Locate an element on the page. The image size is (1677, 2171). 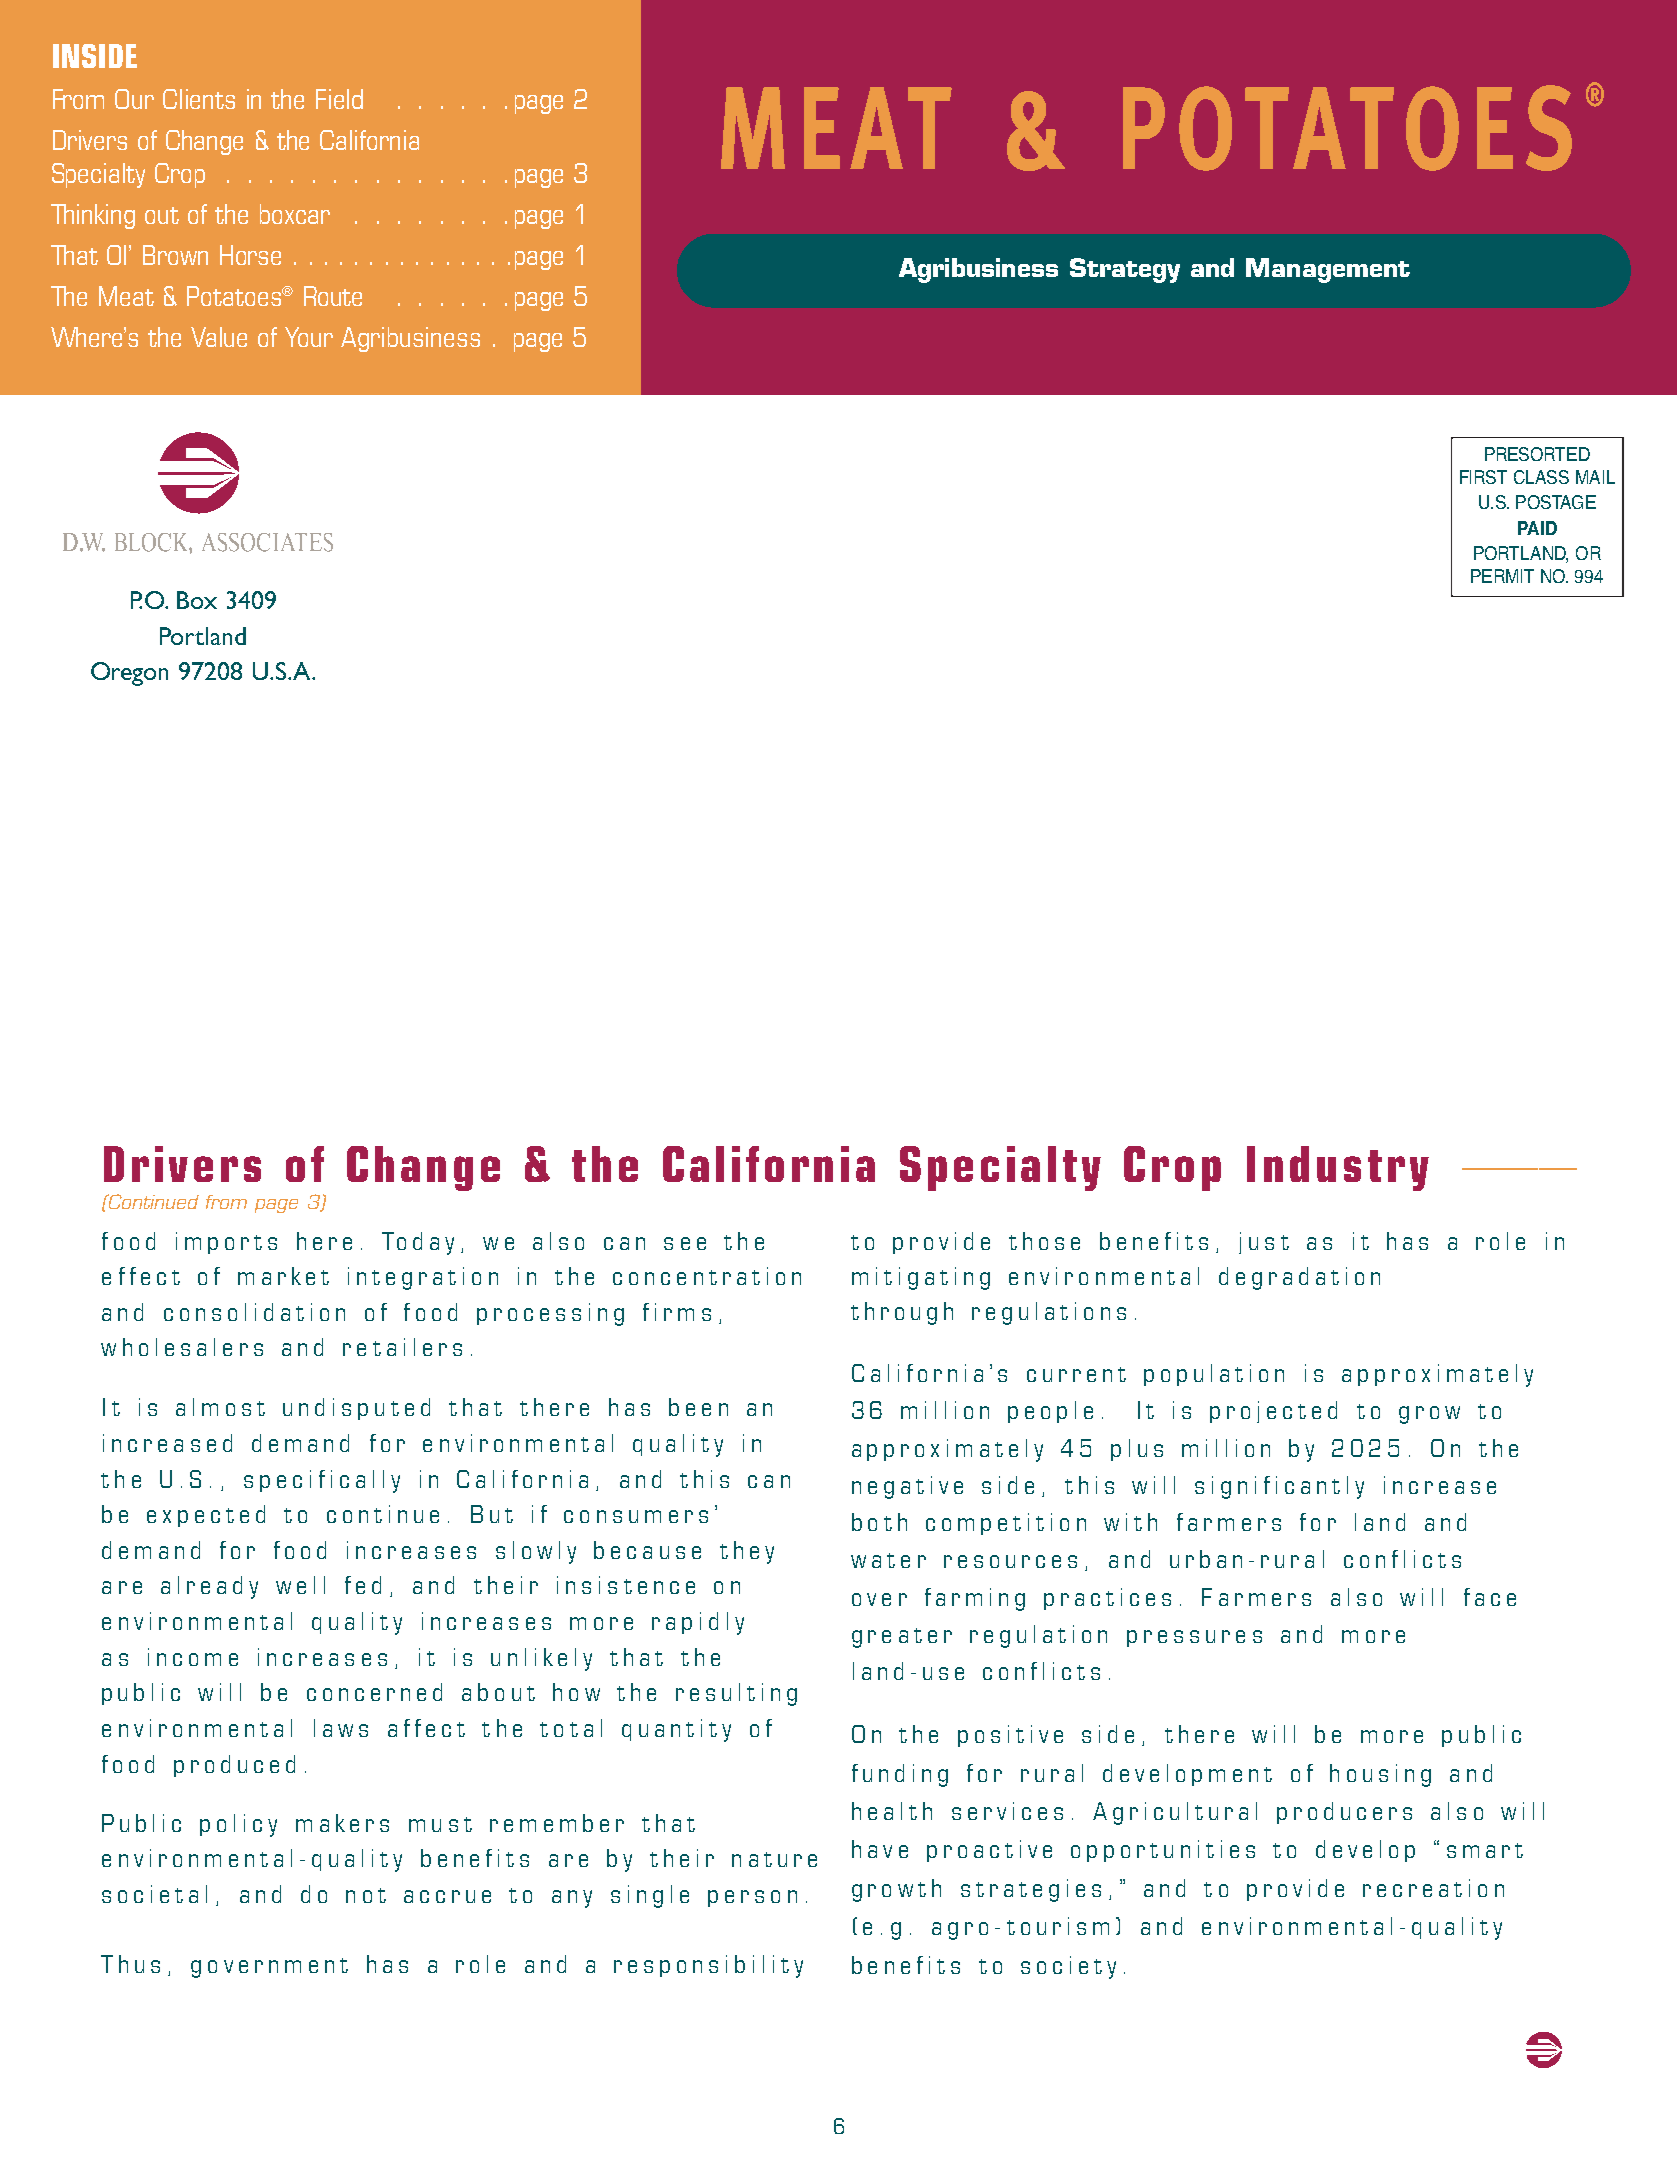
market is located at coordinates (283, 1276).
